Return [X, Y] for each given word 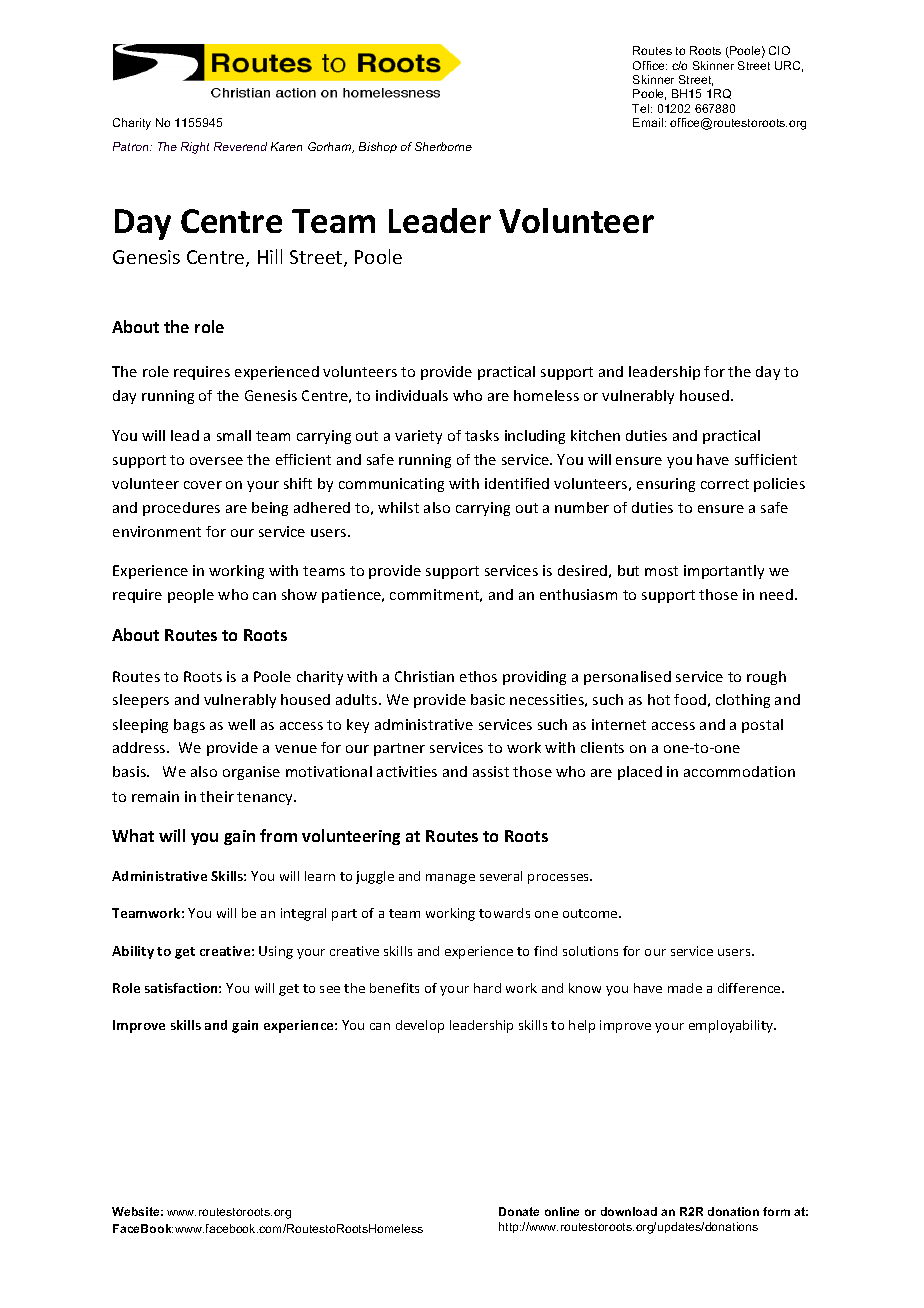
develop [420, 1026]
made [685, 988]
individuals [412, 395]
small [234, 435]
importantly [724, 572]
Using [276, 952]
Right [195, 148]
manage [450, 879]
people [191, 596]
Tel [642, 108]
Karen [286, 146]
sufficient [766, 459]
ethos [478, 676]
